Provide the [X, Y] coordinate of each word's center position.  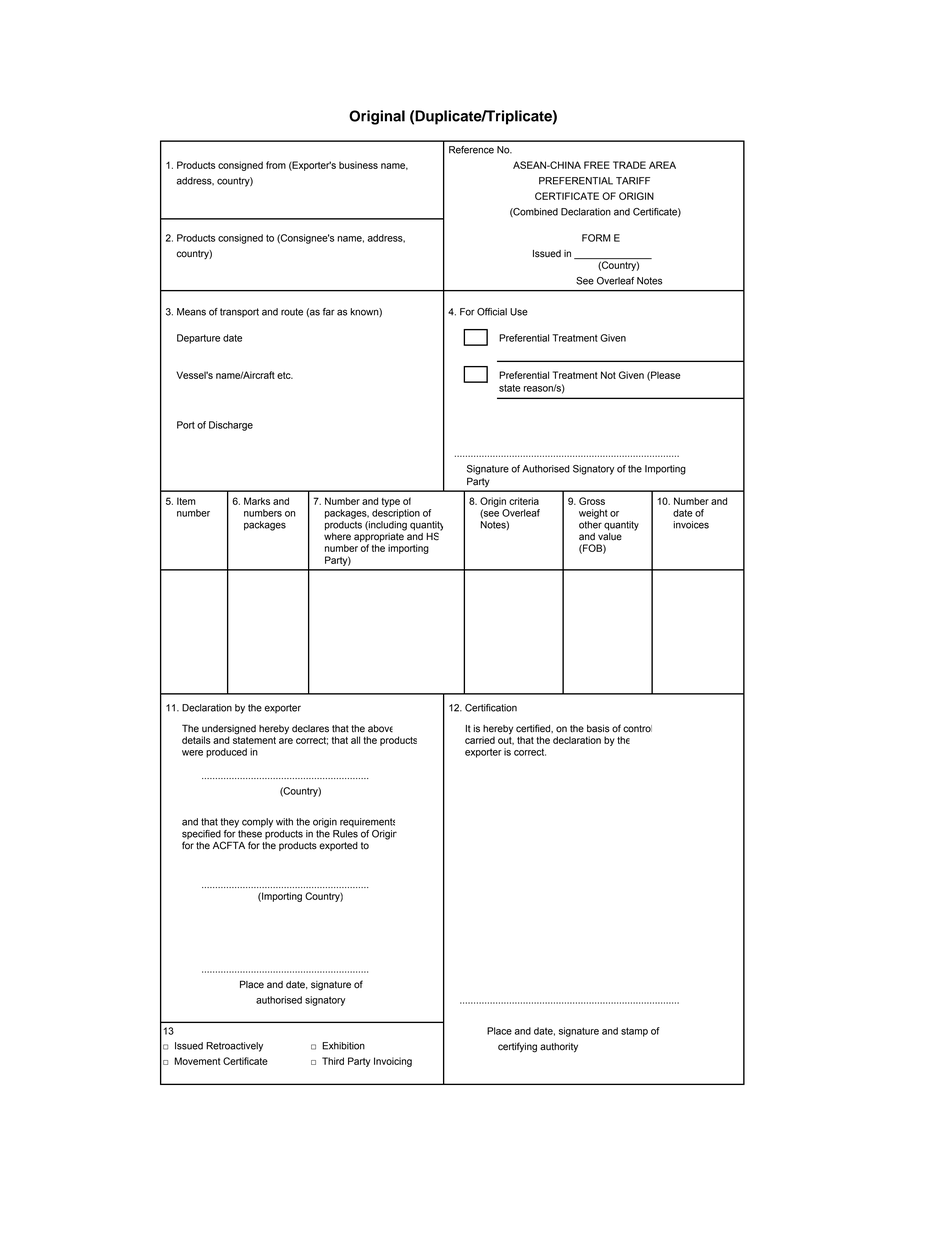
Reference [471, 150]
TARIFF [633, 181]
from [276, 165]
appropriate [379, 539]
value [610, 537]
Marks [257, 501]
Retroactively [234, 1047]
